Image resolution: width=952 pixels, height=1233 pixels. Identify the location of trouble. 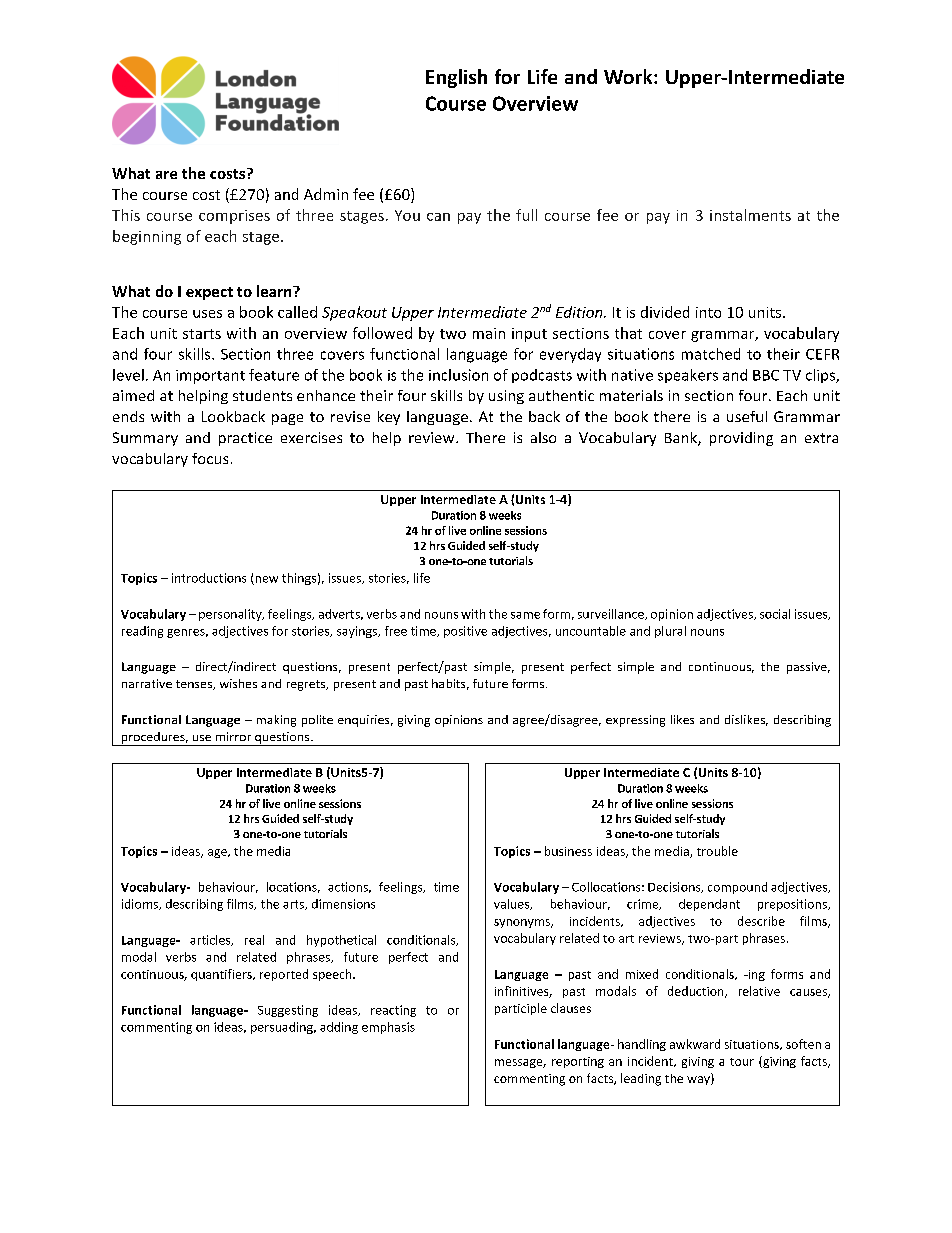
(717, 851).
